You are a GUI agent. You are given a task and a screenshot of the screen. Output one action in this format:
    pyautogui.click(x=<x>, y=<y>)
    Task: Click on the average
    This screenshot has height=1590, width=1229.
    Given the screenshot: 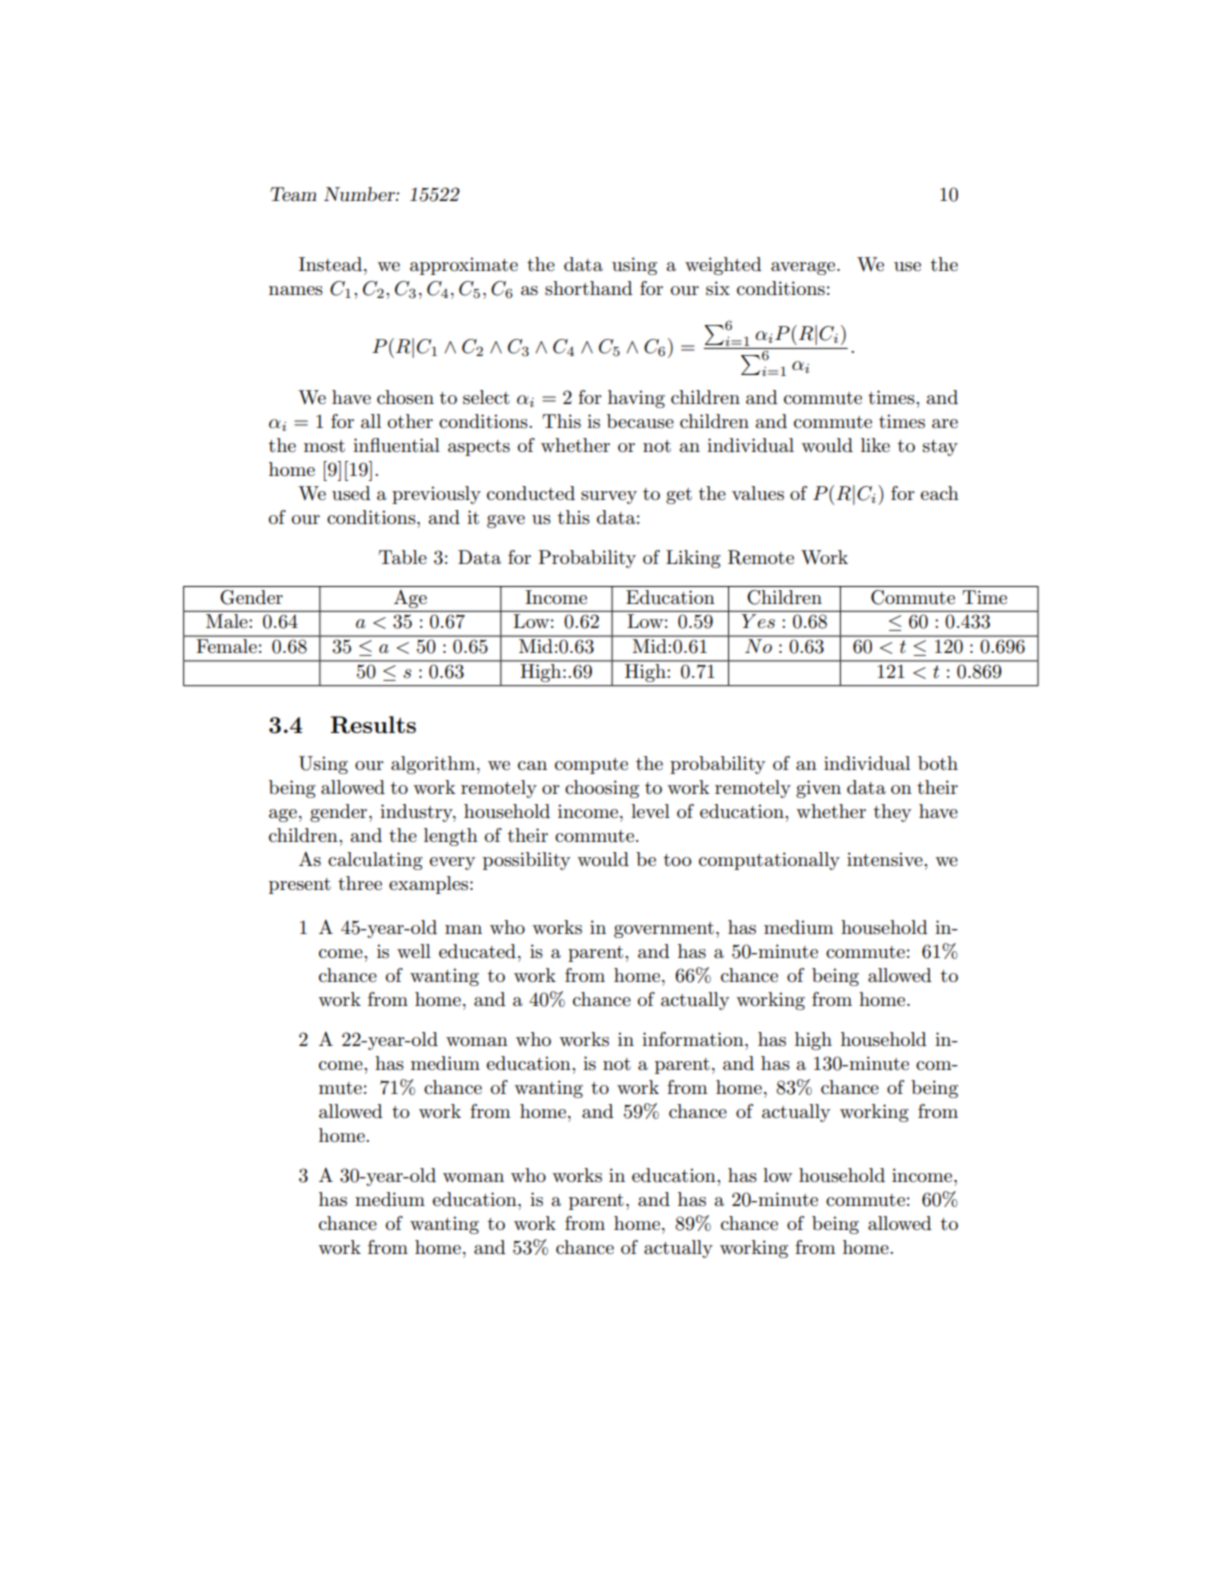 What is the action you would take?
    pyautogui.click(x=804, y=268)
